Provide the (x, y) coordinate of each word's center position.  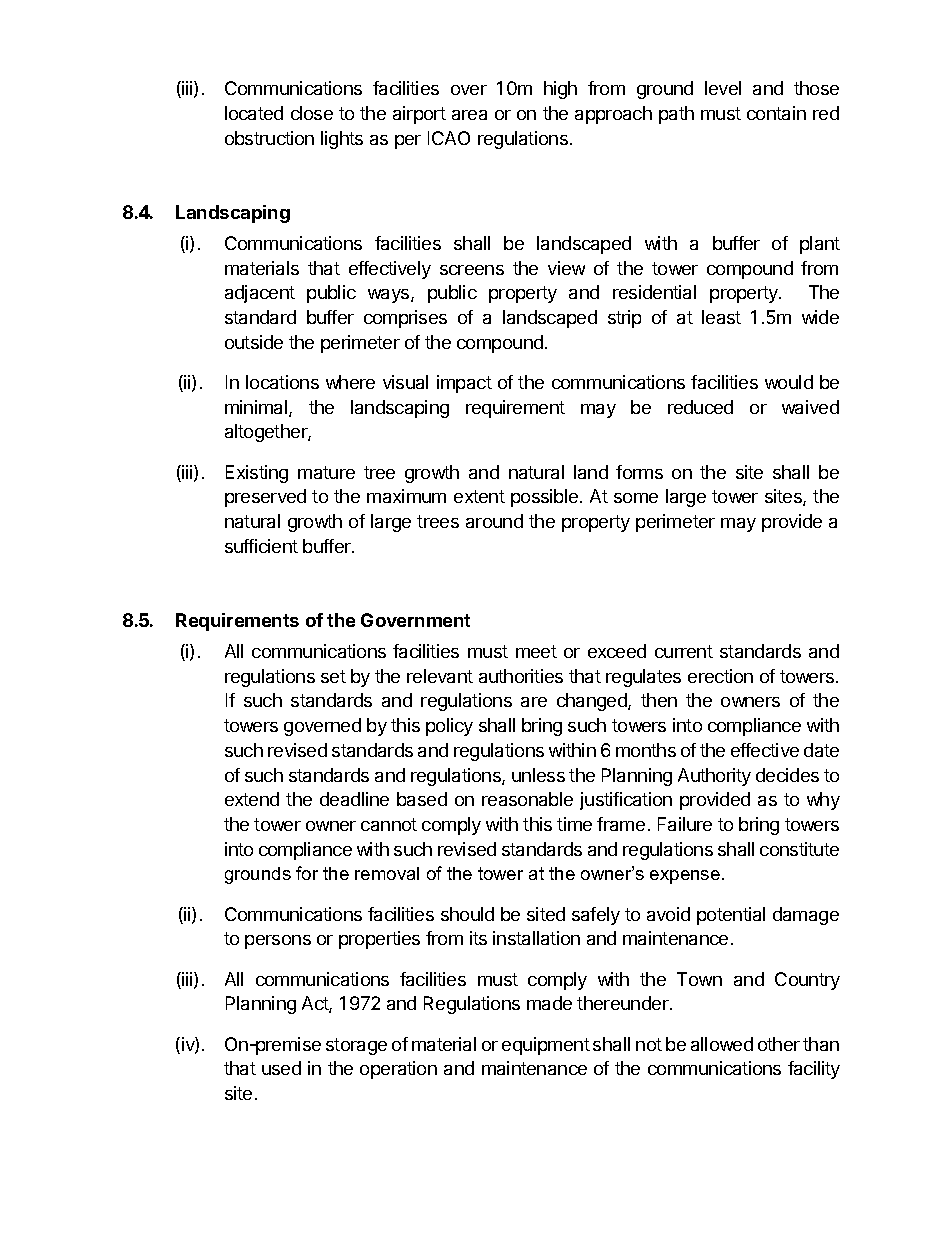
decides (787, 775)
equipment (546, 1046)
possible (546, 498)
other (779, 1044)
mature (326, 472)
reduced (700, 407)
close (312, 113)
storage (356, 1046)
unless (538, 775)
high (560, 90)
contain (776, 113)
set (333, 676)
